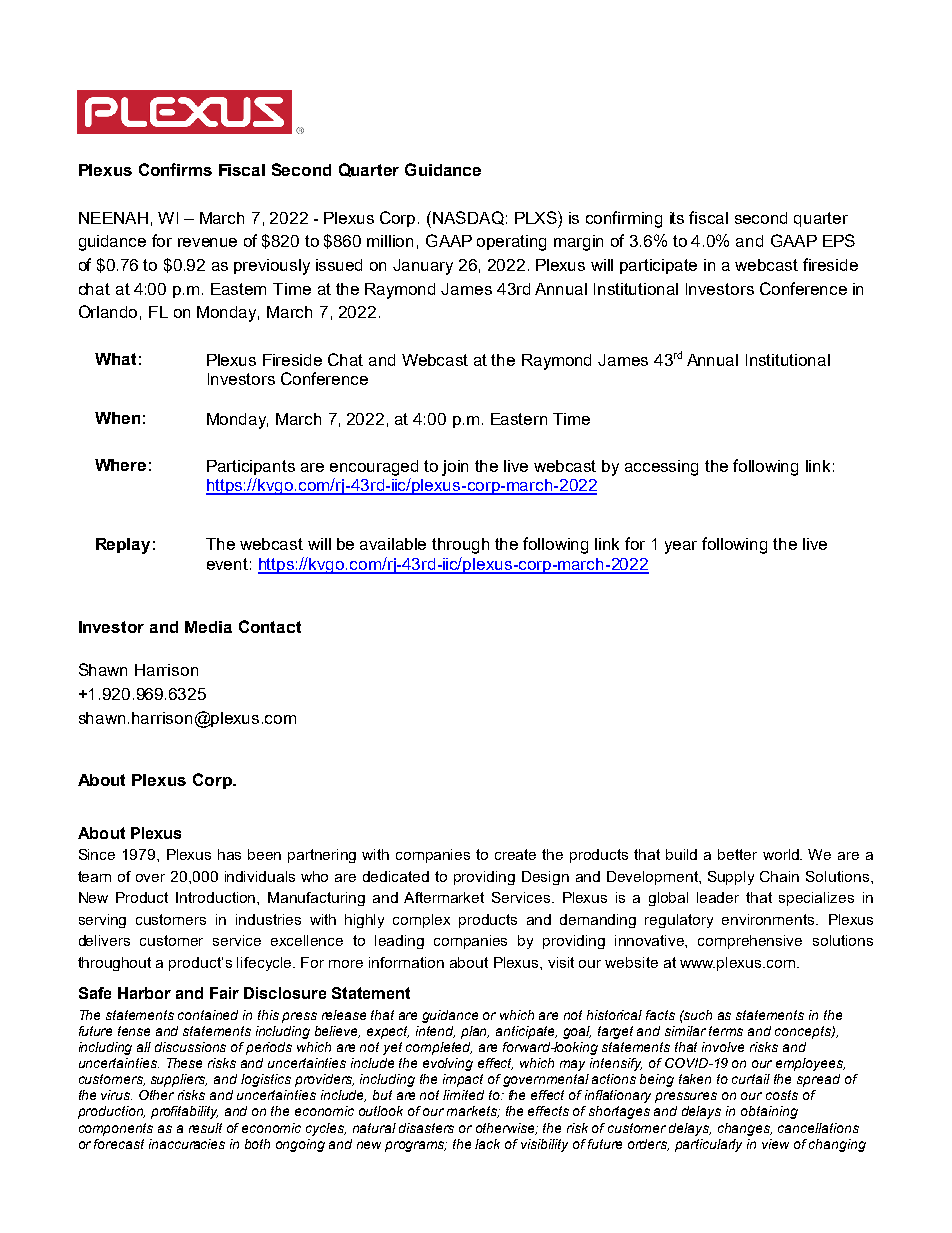 The height and width of the screenshot is (1233, 952). I want to click on markets, so click(473, 1112).
